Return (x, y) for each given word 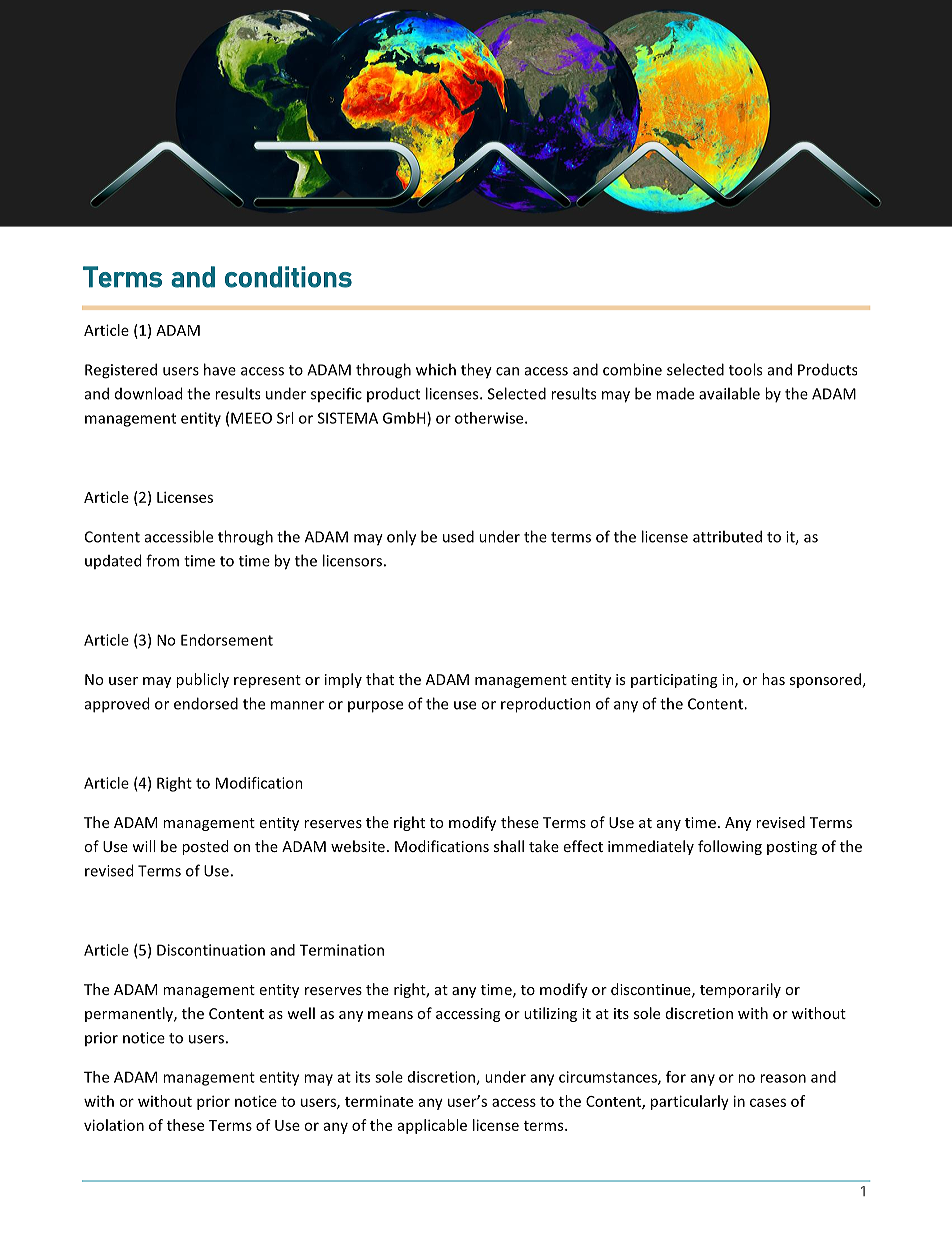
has (773, 679)
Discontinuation (211, 950)
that (380, 679)
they (476, 371)
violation (114, 1125)
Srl (285, 418)
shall (509, 846)
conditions (288, 277)
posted (205, 847)
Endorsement (227, 640)
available (729, 393)
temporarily (740, 990)
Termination (342, 950)
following (730, 847)
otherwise (490, 418)
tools (745, 369)
